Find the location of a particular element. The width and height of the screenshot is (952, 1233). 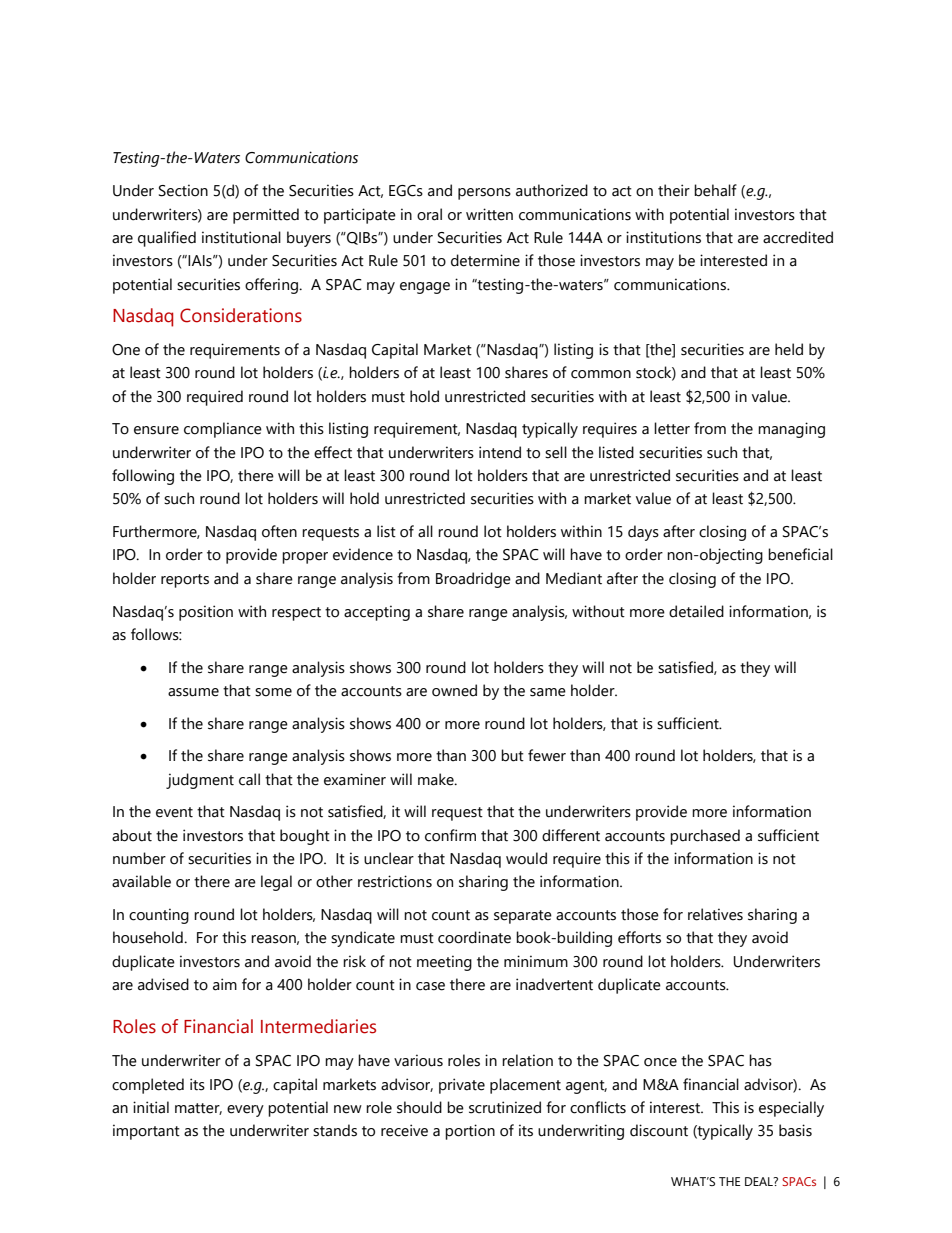

evidence is located at coordinates (363, 554).
